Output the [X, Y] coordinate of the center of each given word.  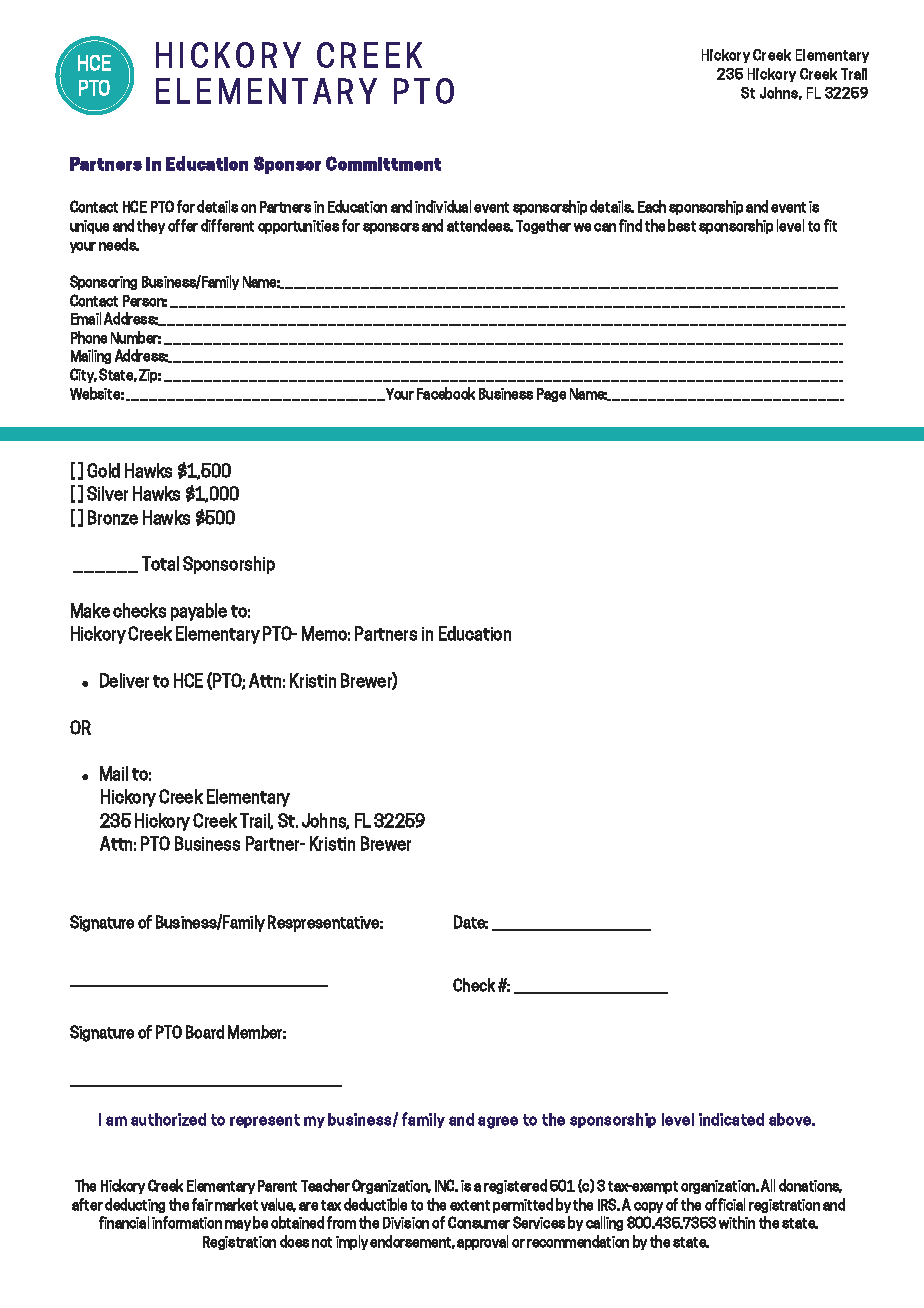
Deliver [124, 680]
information [187, 1222]
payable [199, 612]
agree [498, 1122]
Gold [103, 470]
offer [183, 225]
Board [205, 1032]
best [682, 225]
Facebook [446, 393]
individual [443, 206]
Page [551, 395]
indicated [731, 1119]
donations [810, 1186]
